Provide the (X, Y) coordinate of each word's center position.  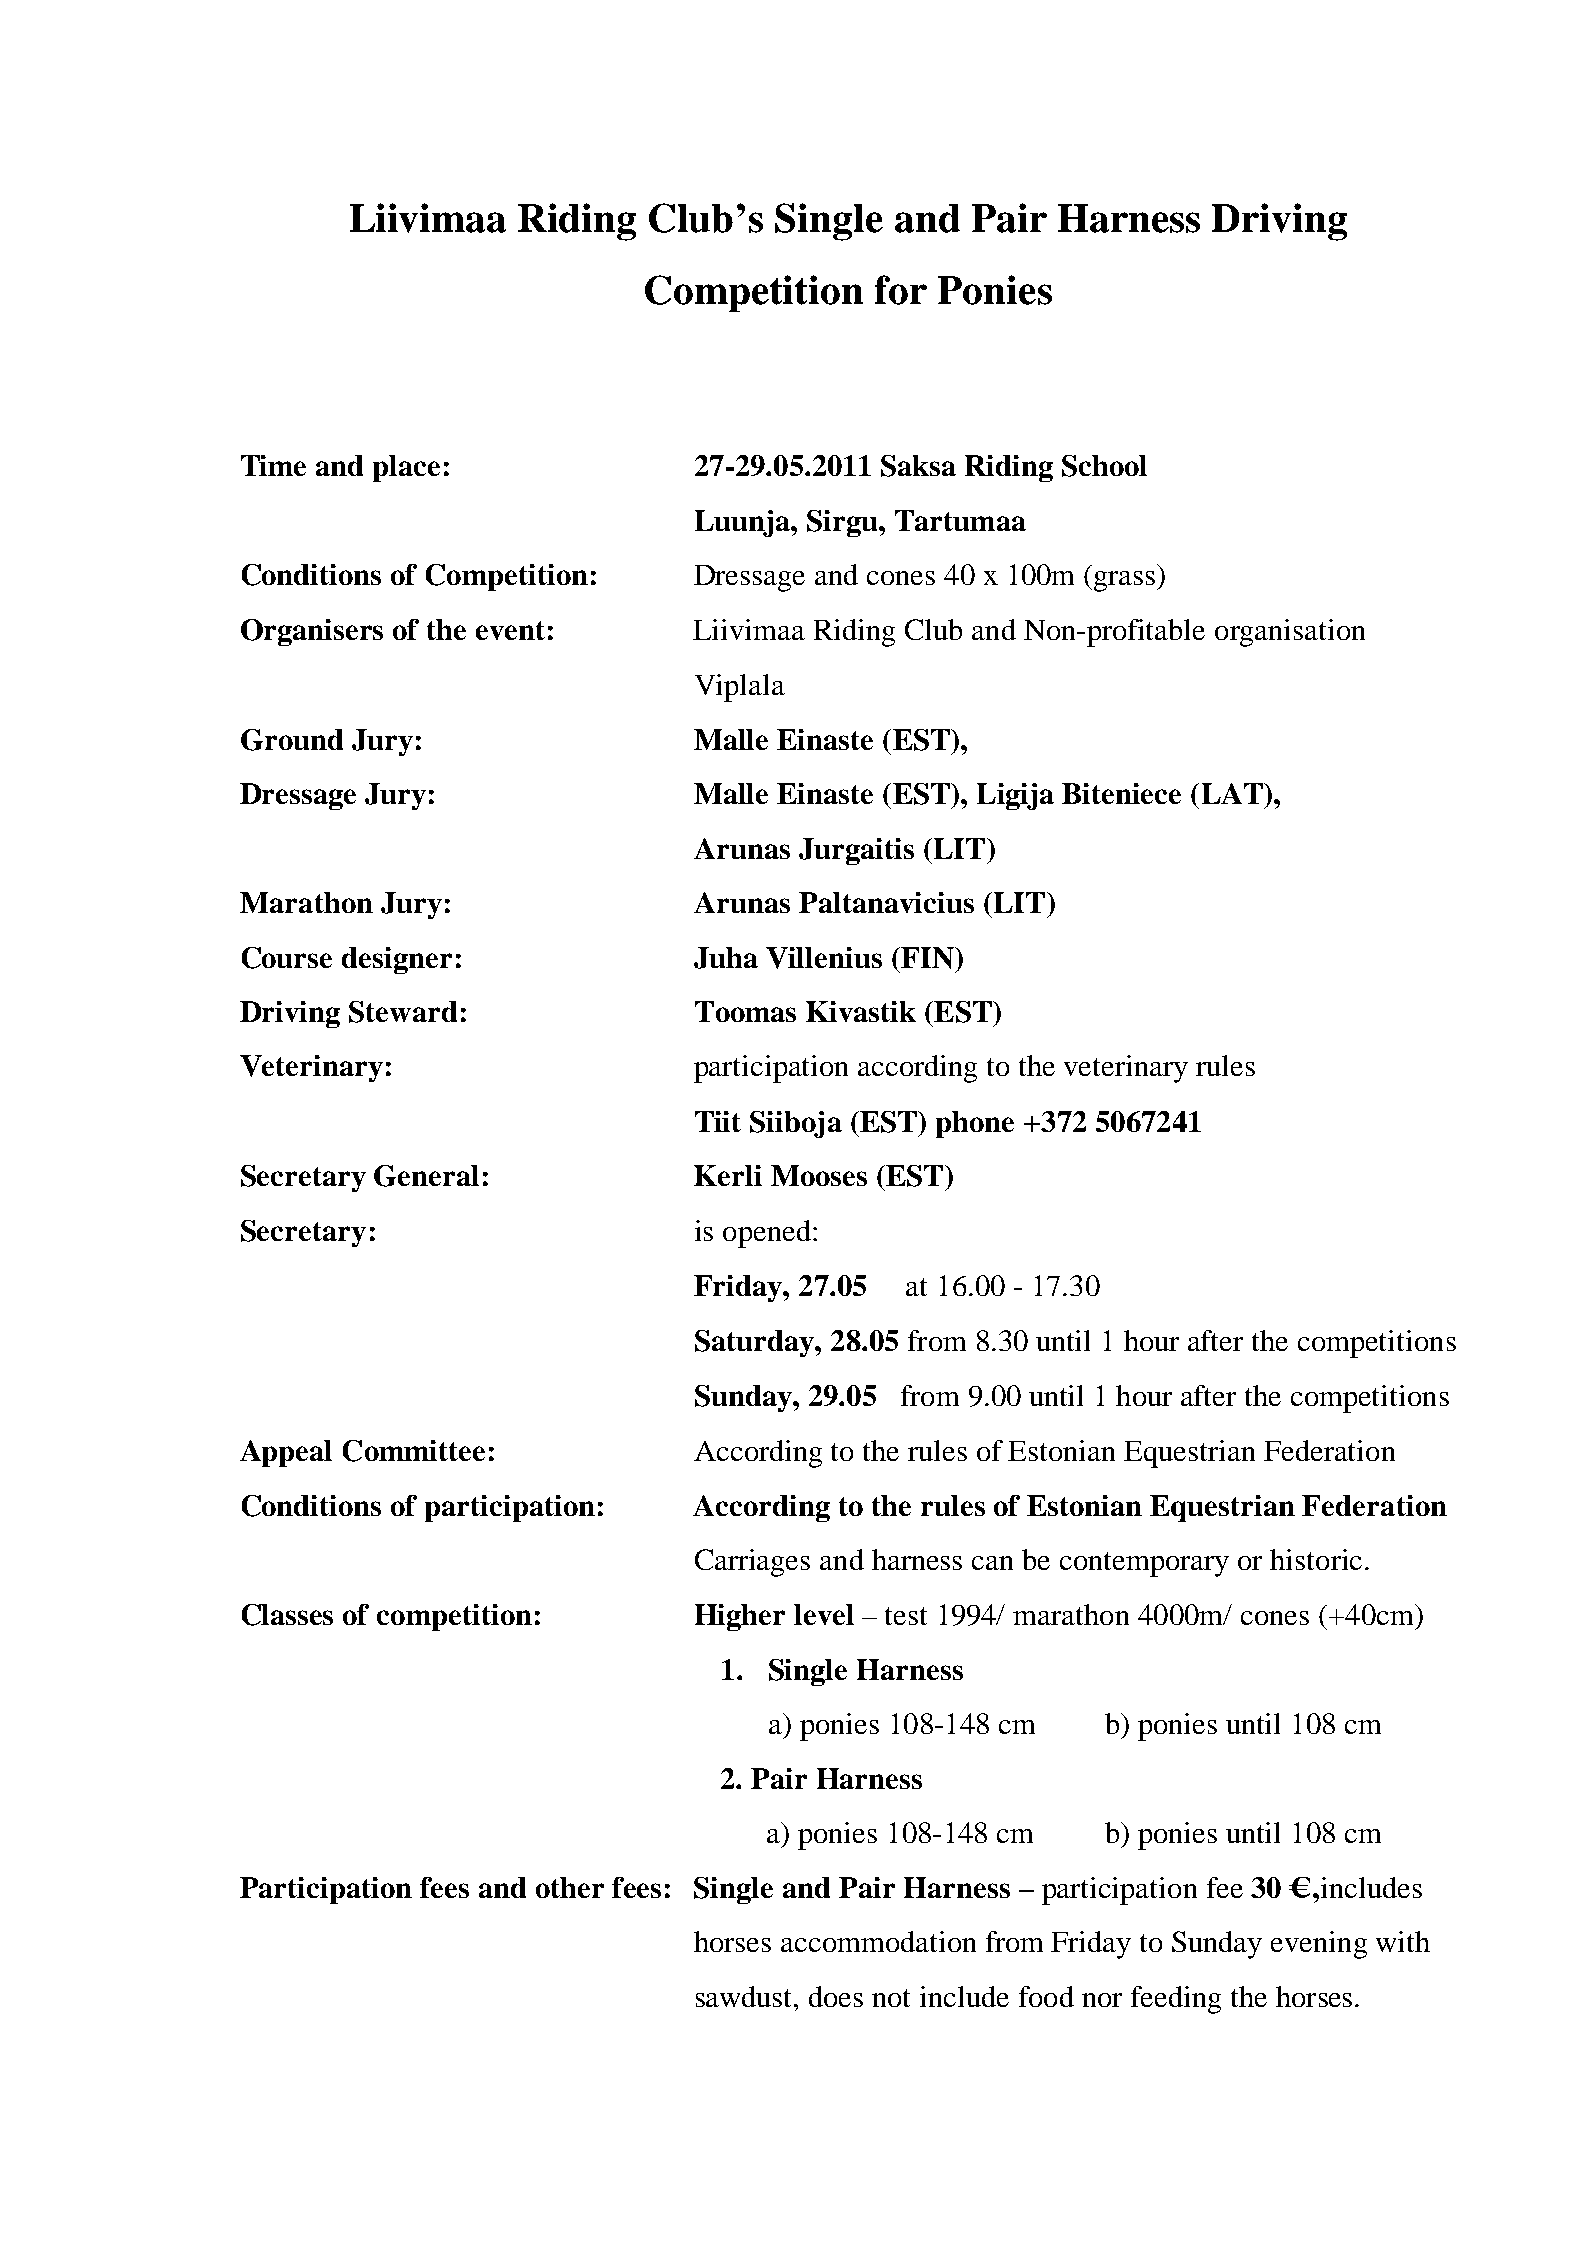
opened (767, 1234)
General (426, 1176)
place (406, 468)
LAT (1233, 793)
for (901, 290)
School (1104, 466)
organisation (1290, 633)
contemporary (1144, 1564)
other (570, 1887)
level (824, 1614)
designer (397, 960)
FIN (927, 958)
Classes (287, 1615)
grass (1126, 581)
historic (1316, 1559)
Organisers (312, 632)
